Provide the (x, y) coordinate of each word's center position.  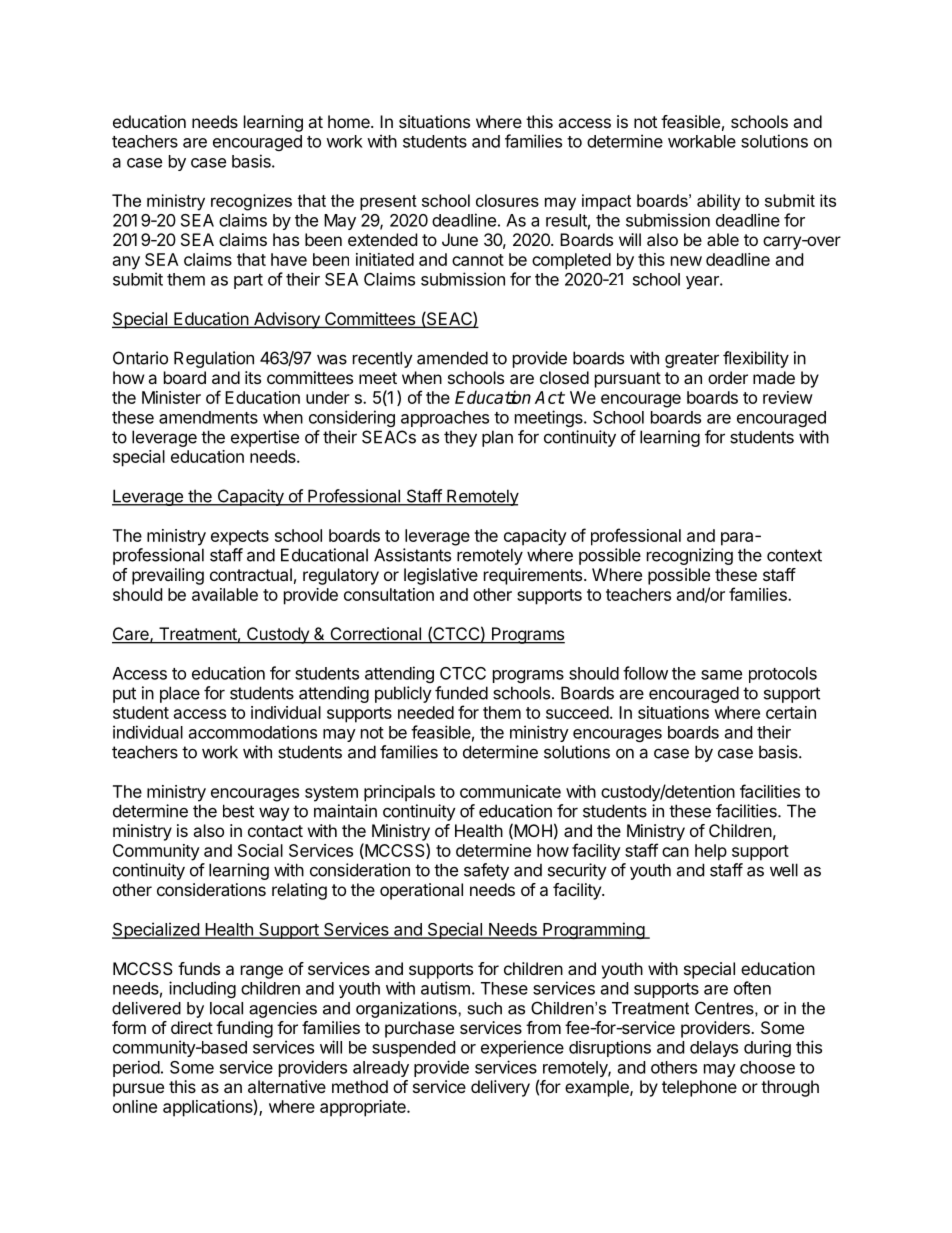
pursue (138, 1090)
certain (791, 712)
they (460, 438)
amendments (208, 417)
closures (507, 200)
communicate (510, 791)
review (788, 397)
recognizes (251, 202)
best (238, 811)
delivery (500, 1088)
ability (719, 202)
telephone (699, 1088)
